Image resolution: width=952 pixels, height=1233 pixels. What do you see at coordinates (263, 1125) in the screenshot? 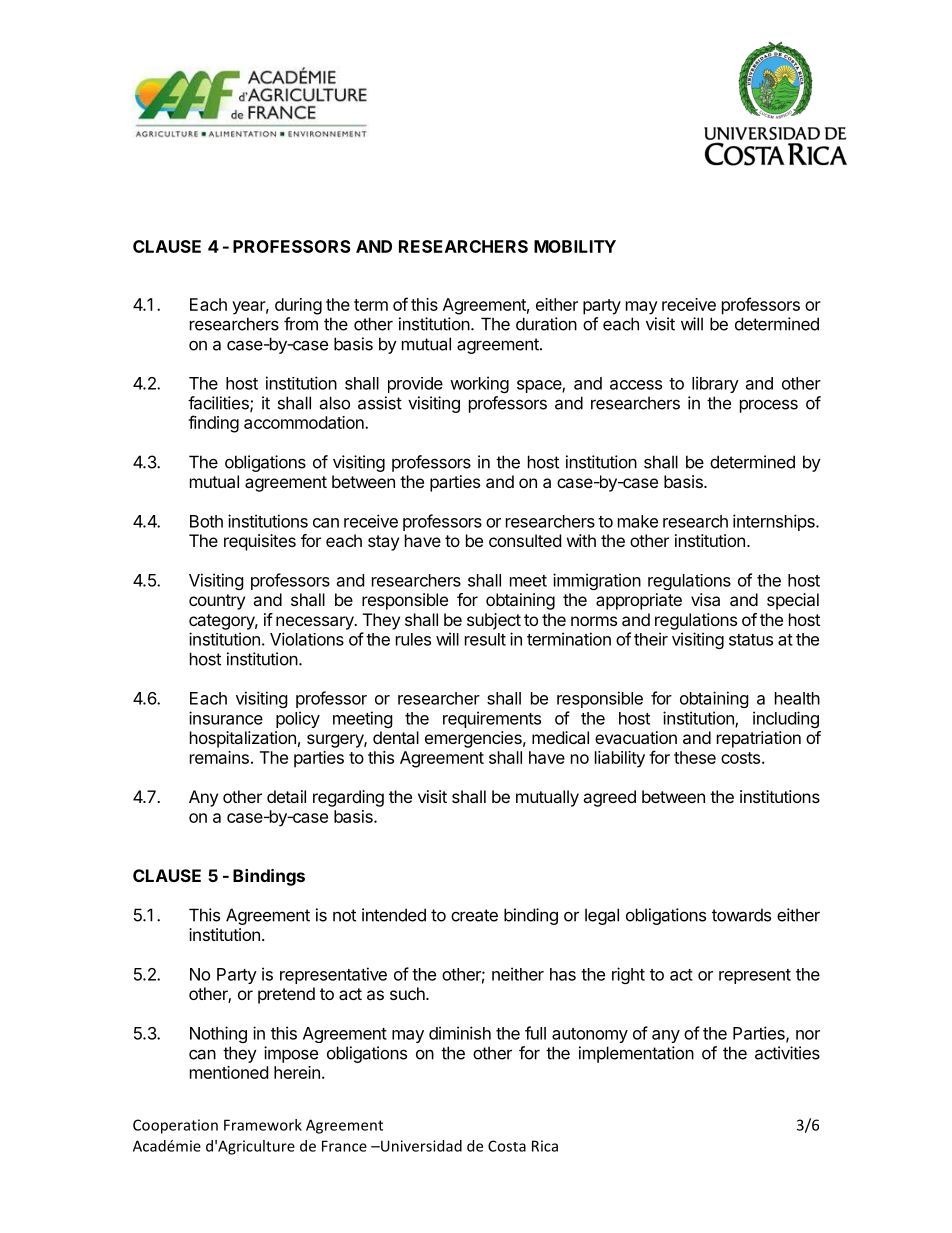
I see `Framework` at bounding box center [263, 1125].
